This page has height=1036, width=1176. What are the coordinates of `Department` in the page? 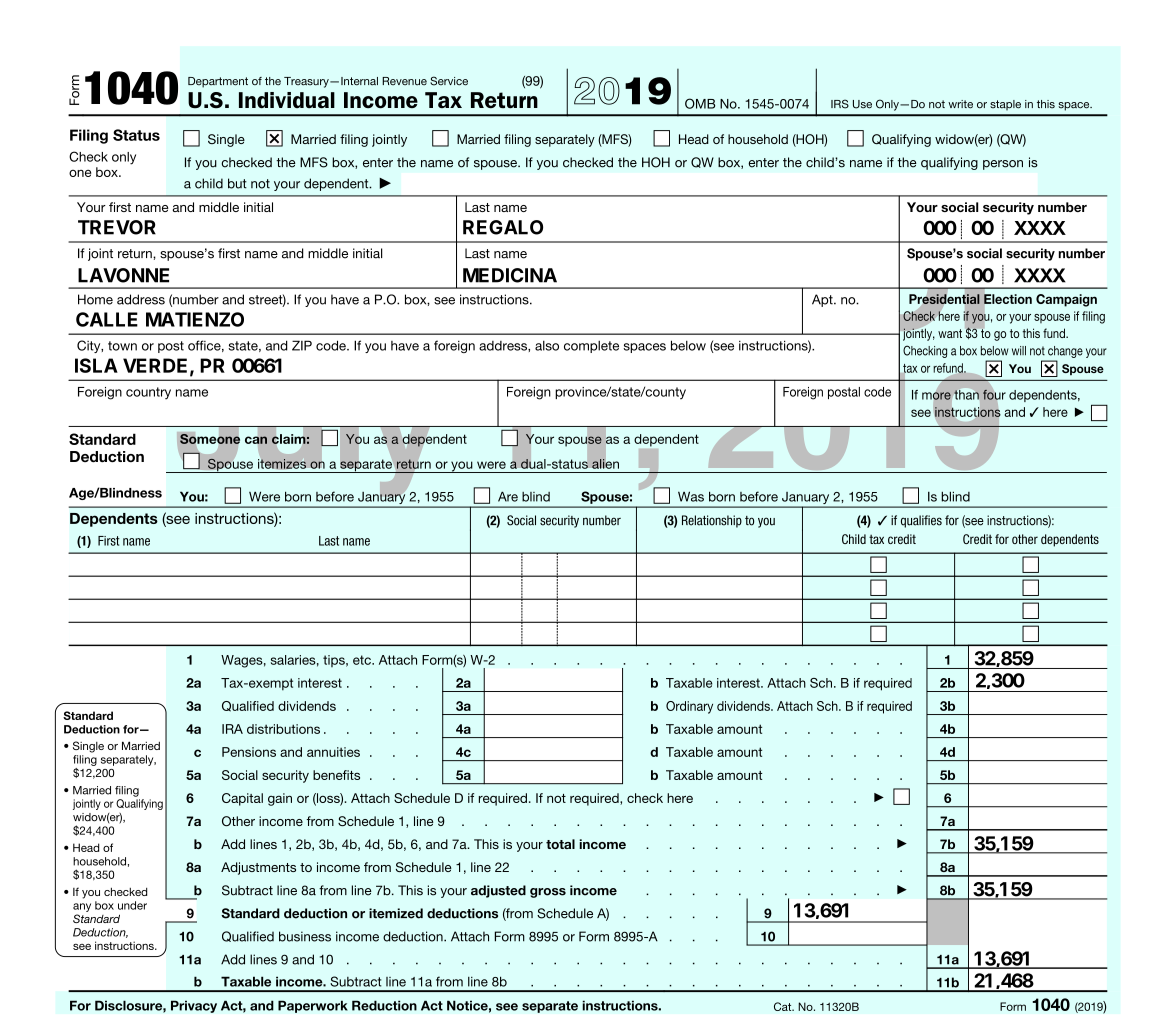 It's located at (218, 82).
